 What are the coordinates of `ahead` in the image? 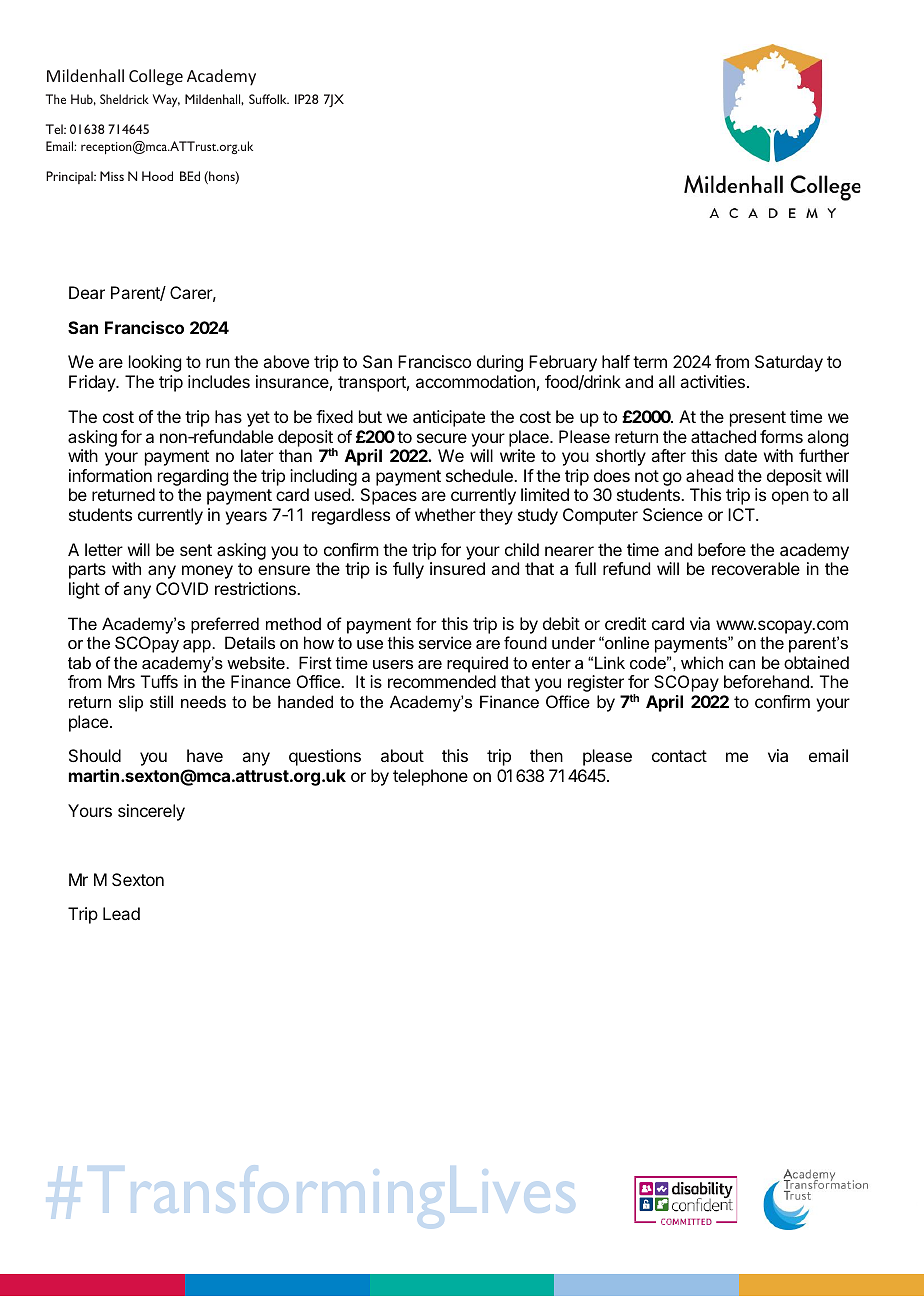 It's located at (709, 475).
